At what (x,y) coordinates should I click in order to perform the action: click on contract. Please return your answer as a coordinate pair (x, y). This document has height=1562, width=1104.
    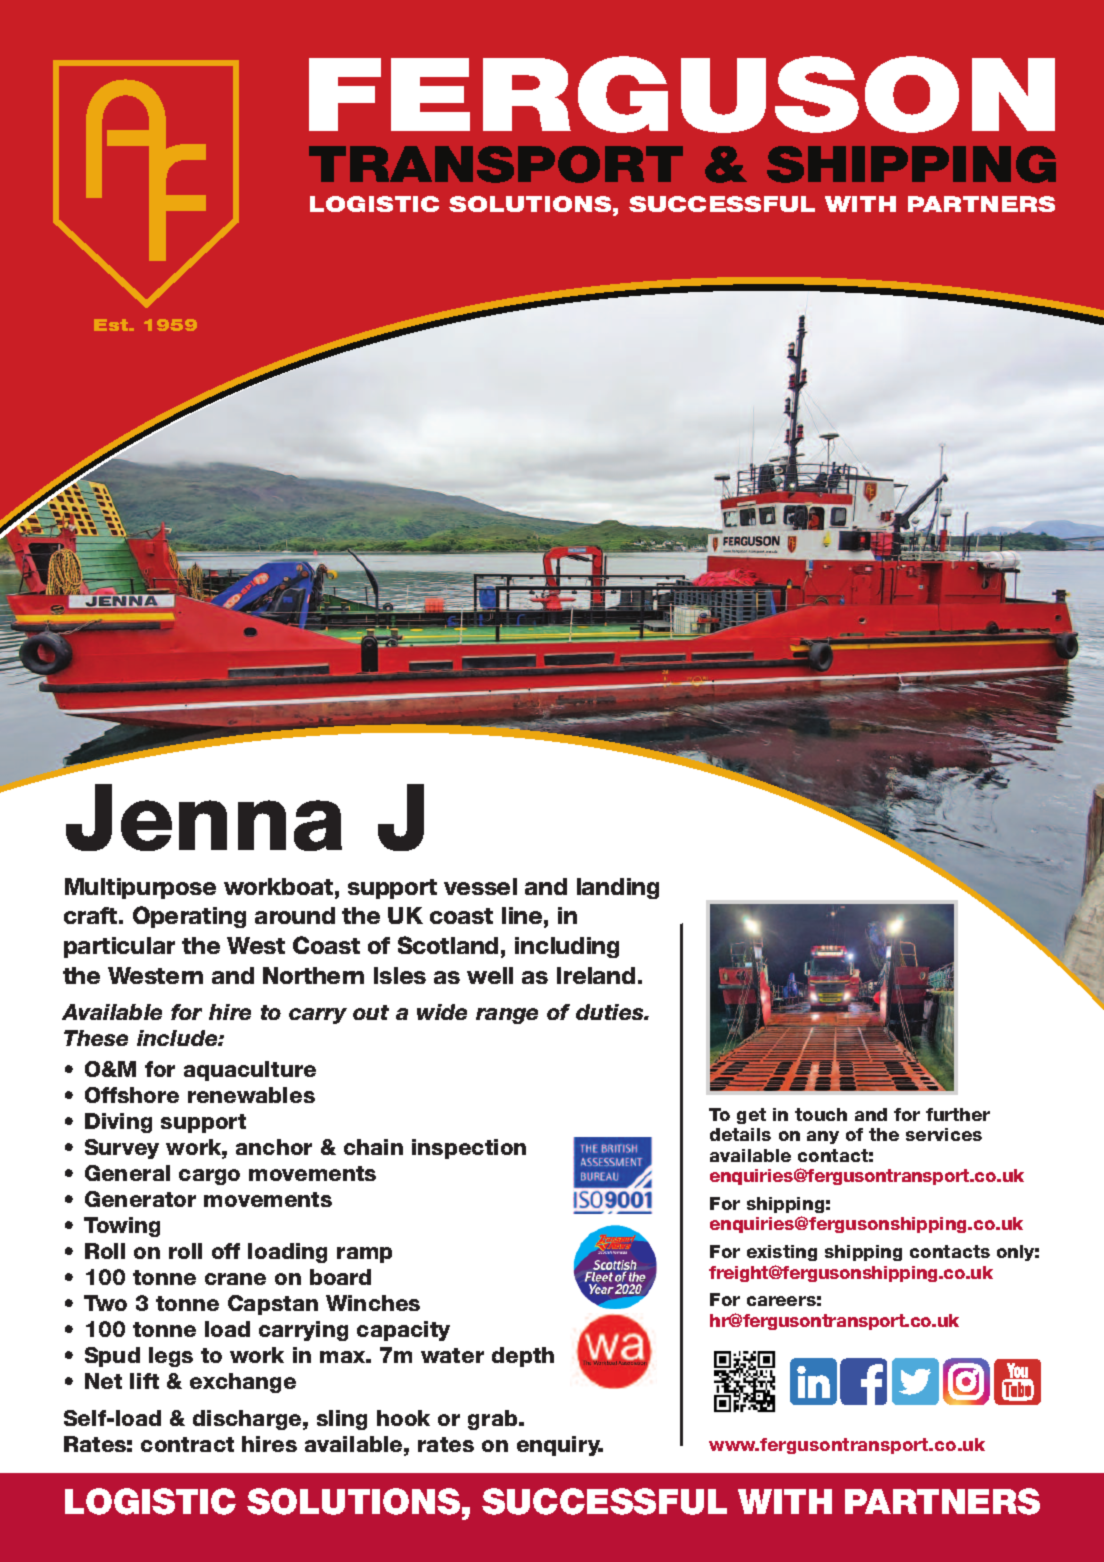
    Looking at the image, I should click on (187, 1444).
